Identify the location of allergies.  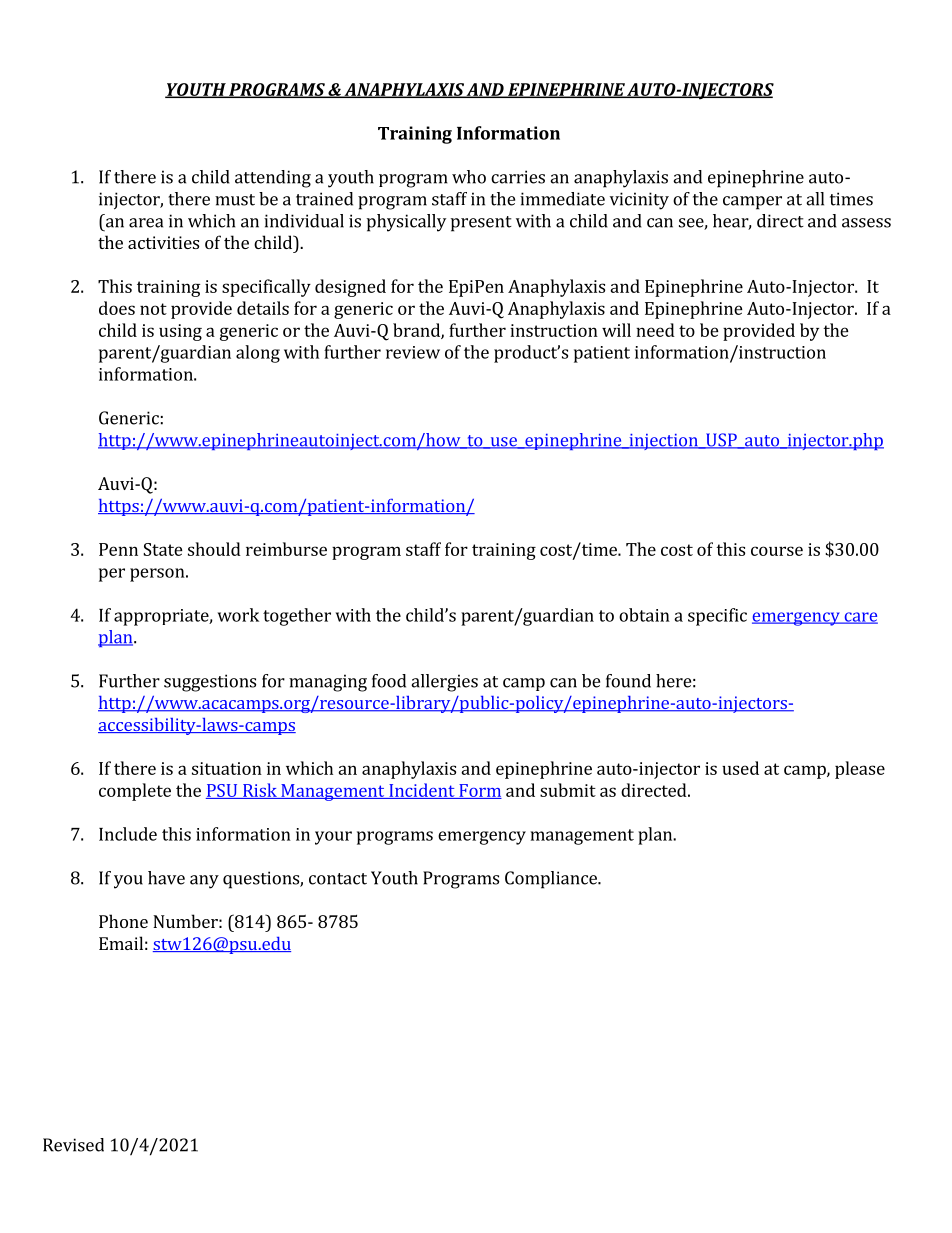
(444, 683).
